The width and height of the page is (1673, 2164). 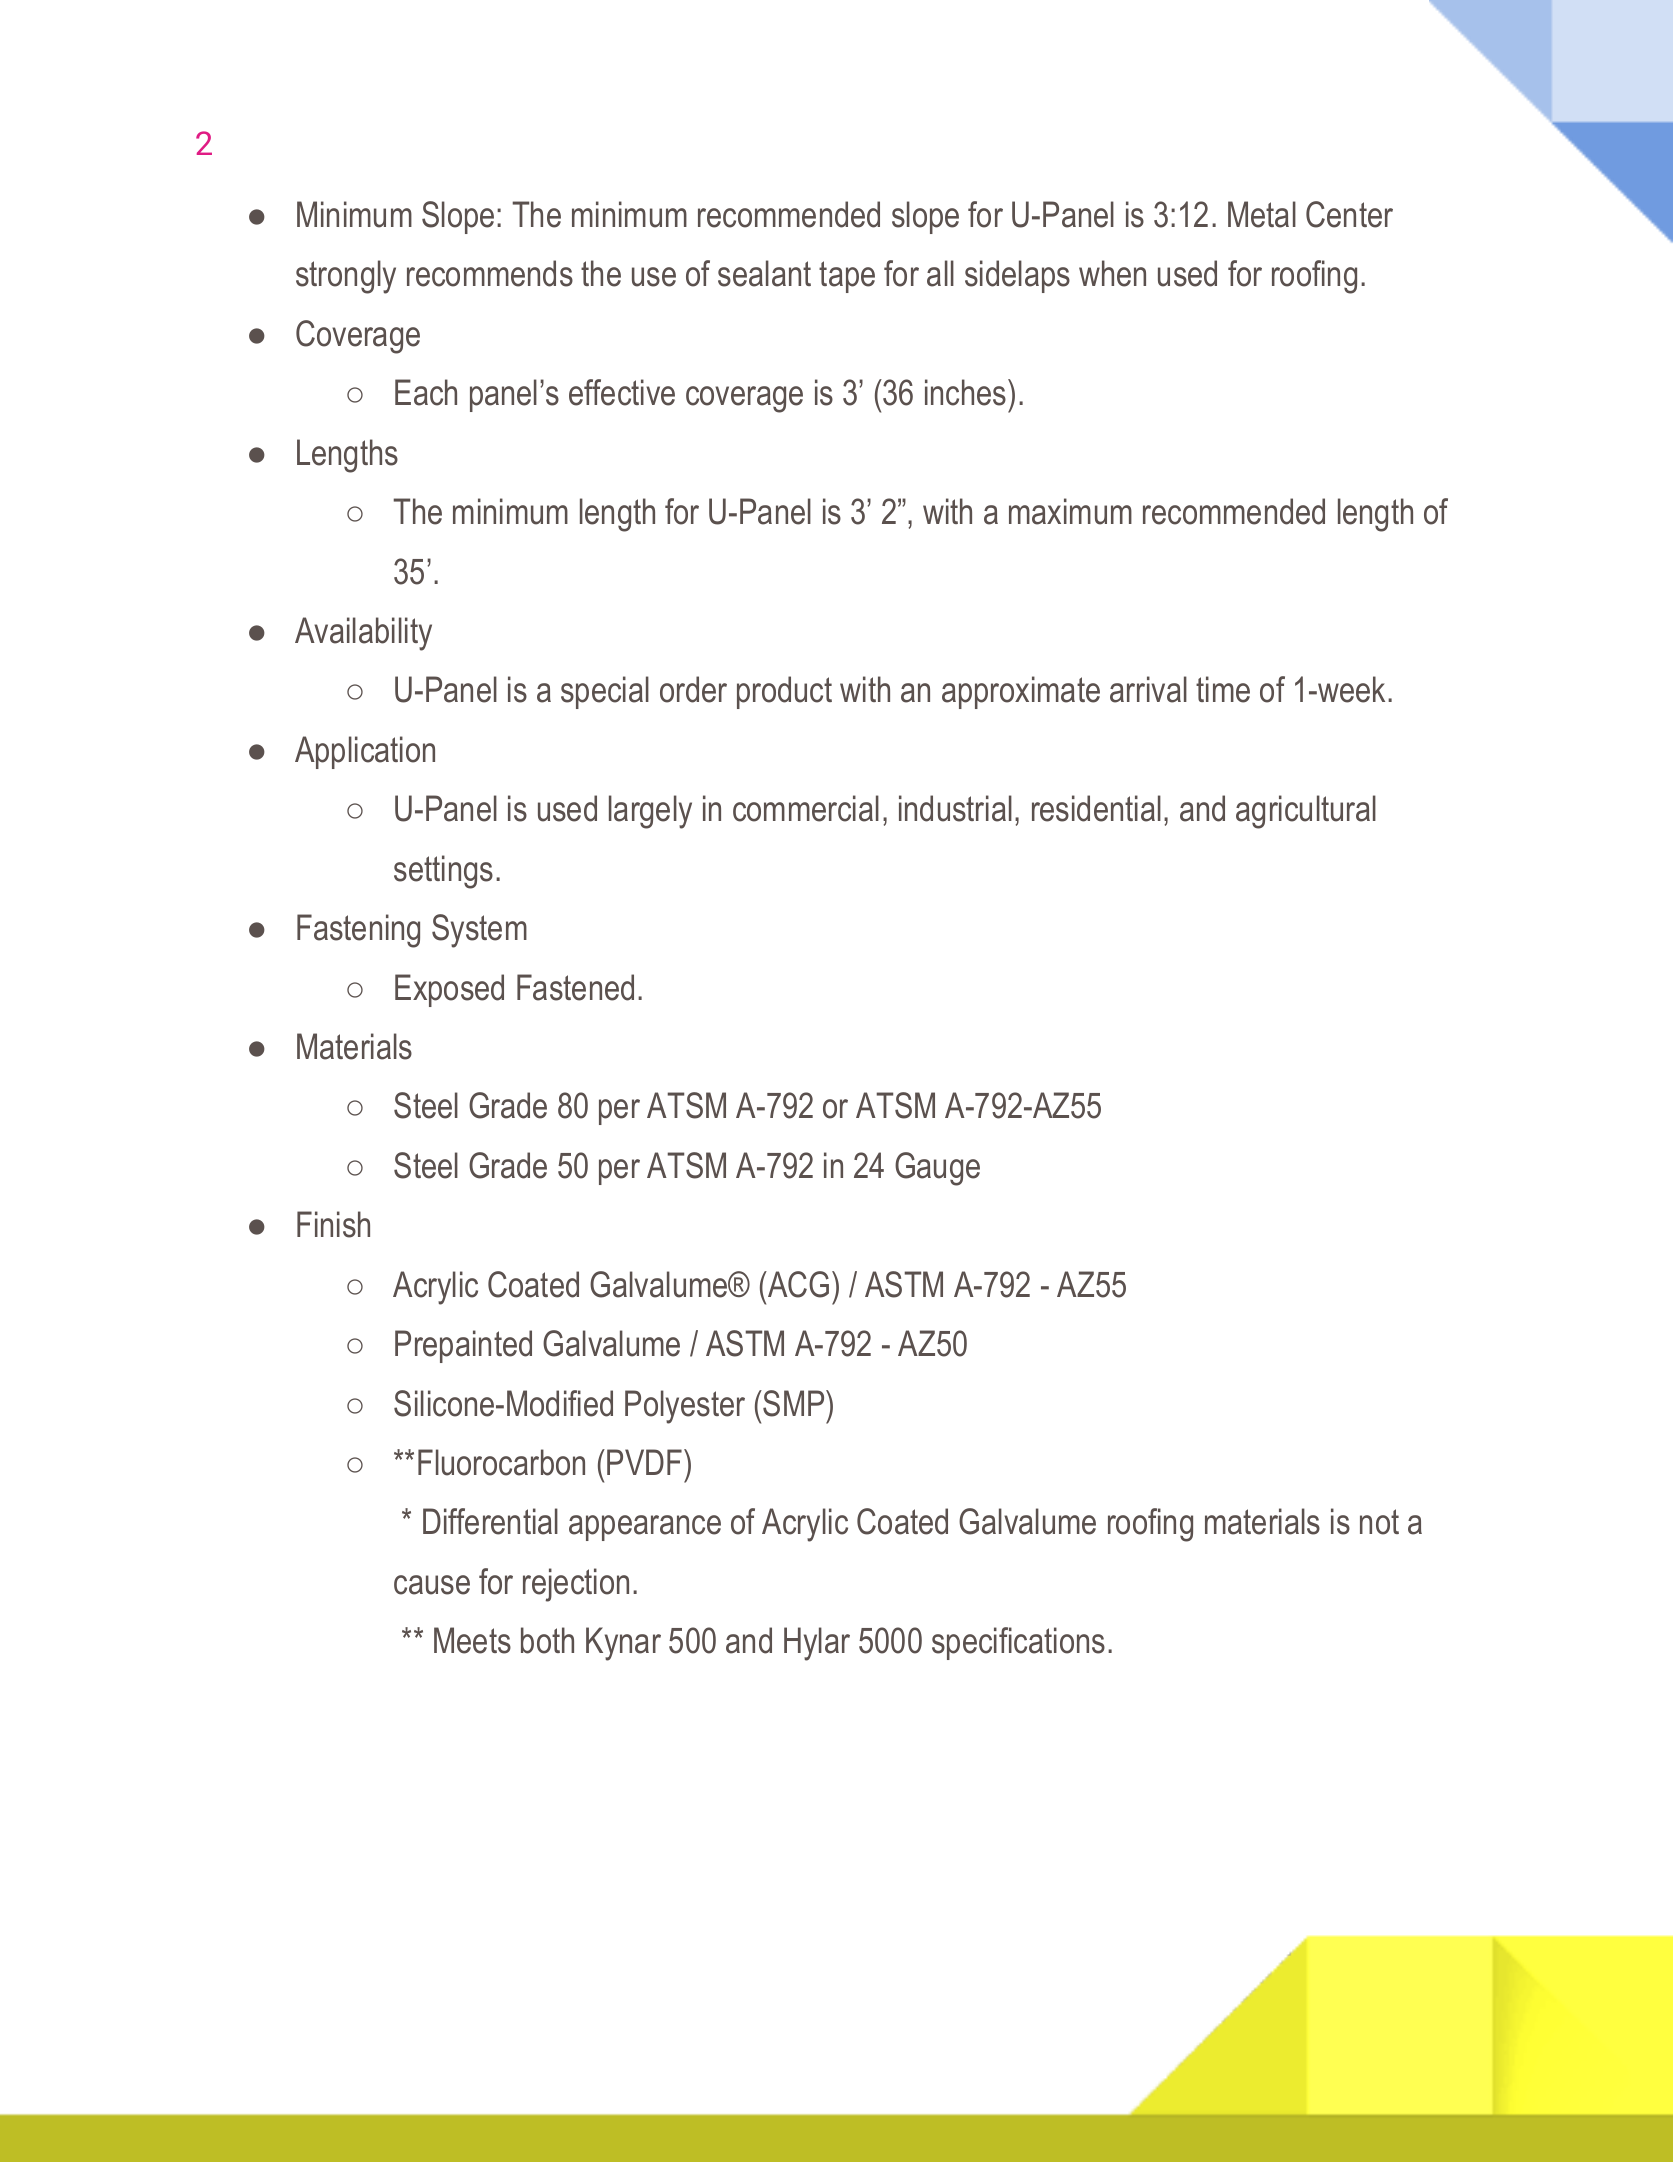 What do you see at coordinates (937, 1169) in the page?
I see `Gauge` at bounding box center [937, 1169].
